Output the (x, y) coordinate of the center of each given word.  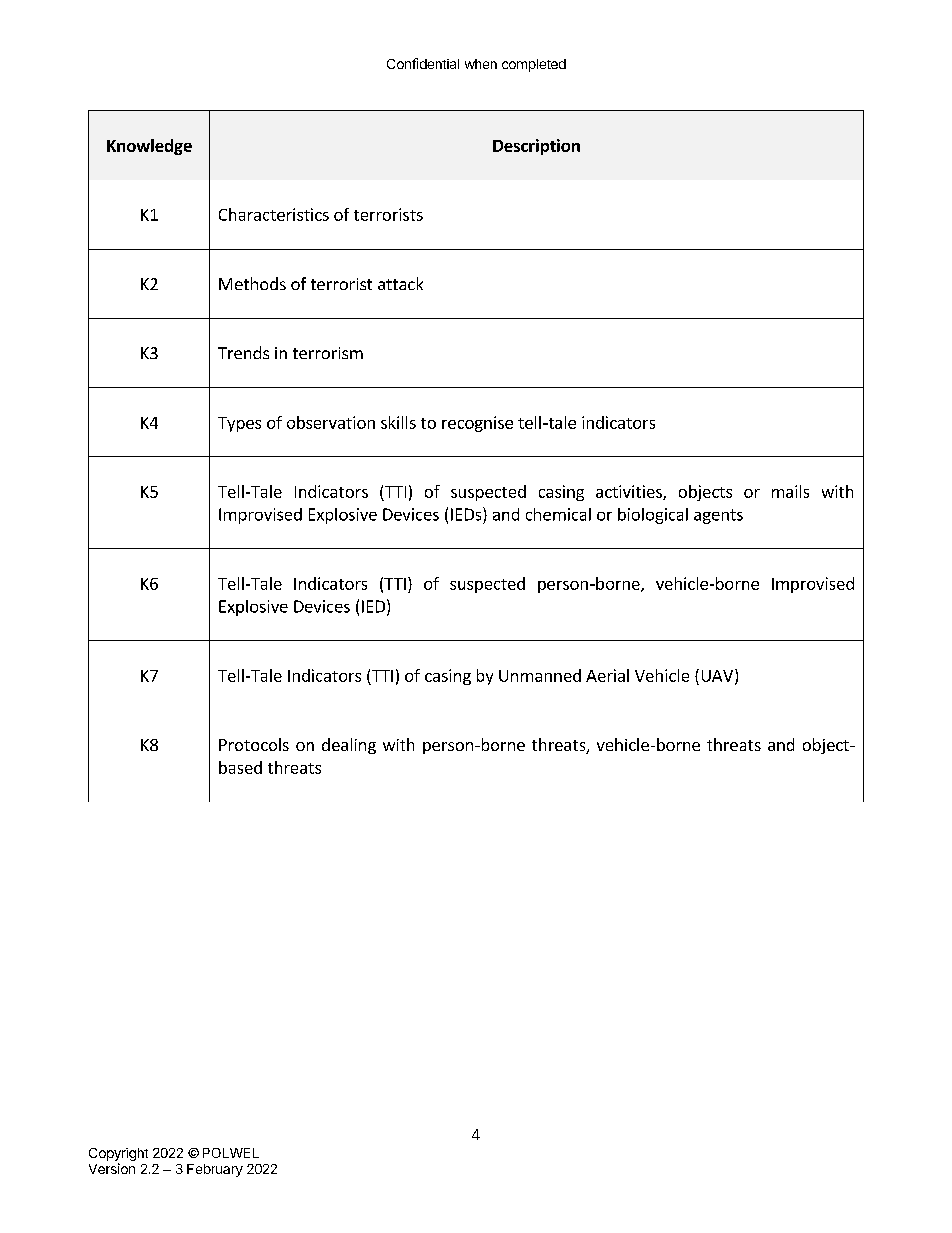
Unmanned (540, 675)
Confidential (423, 63)
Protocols (254, 744)
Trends (243, 352)
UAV (717, 676)
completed (534, 65)
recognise (477, 424)
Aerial (607, 675)
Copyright (118, 1156)
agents (718, 516)
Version (112, 1168)
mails (790, 491)
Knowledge (149, 147)
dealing (349, 746)
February (215, 1170)
